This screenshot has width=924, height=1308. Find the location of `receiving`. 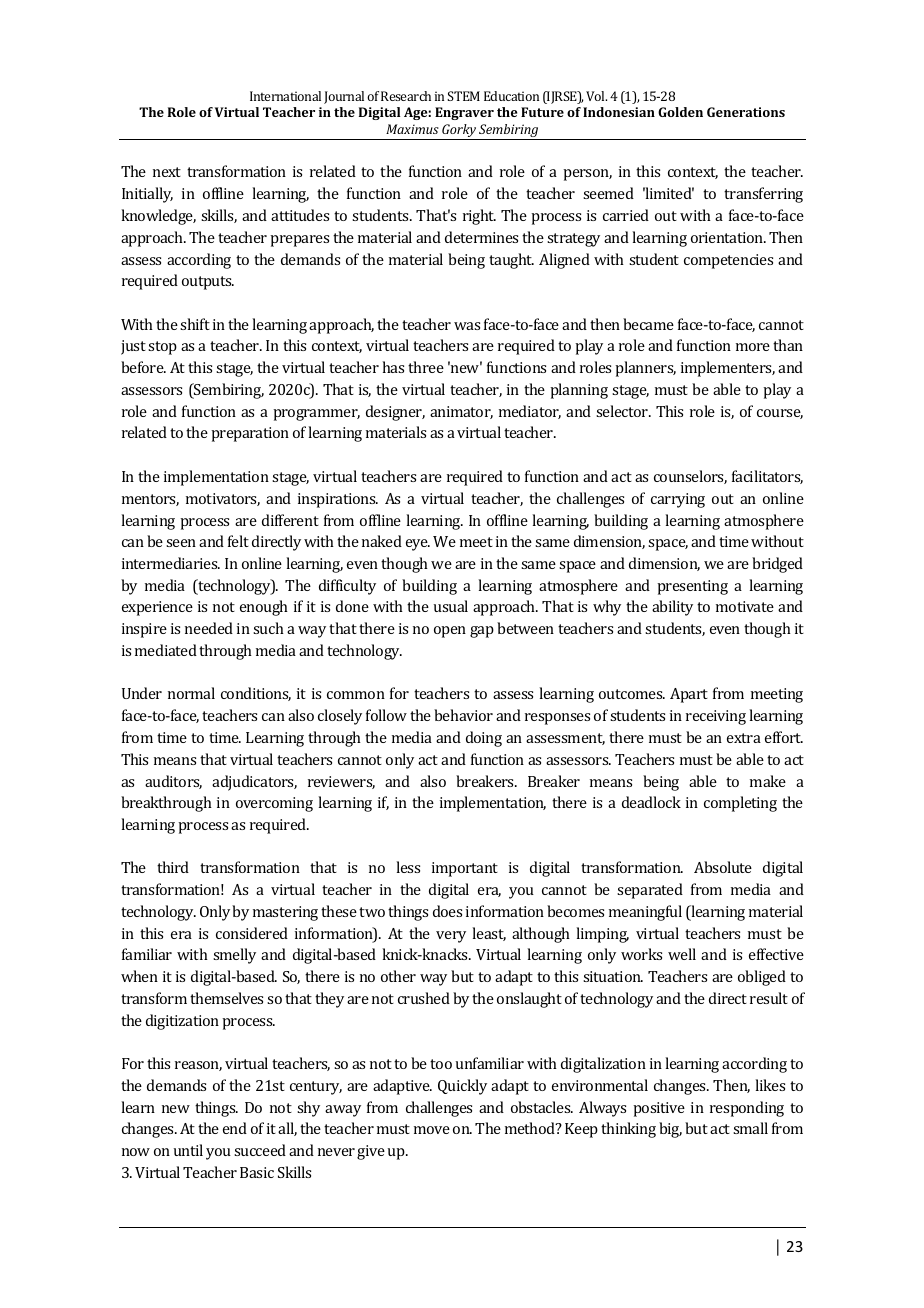

receiving is located at coordinates (716, 717).
